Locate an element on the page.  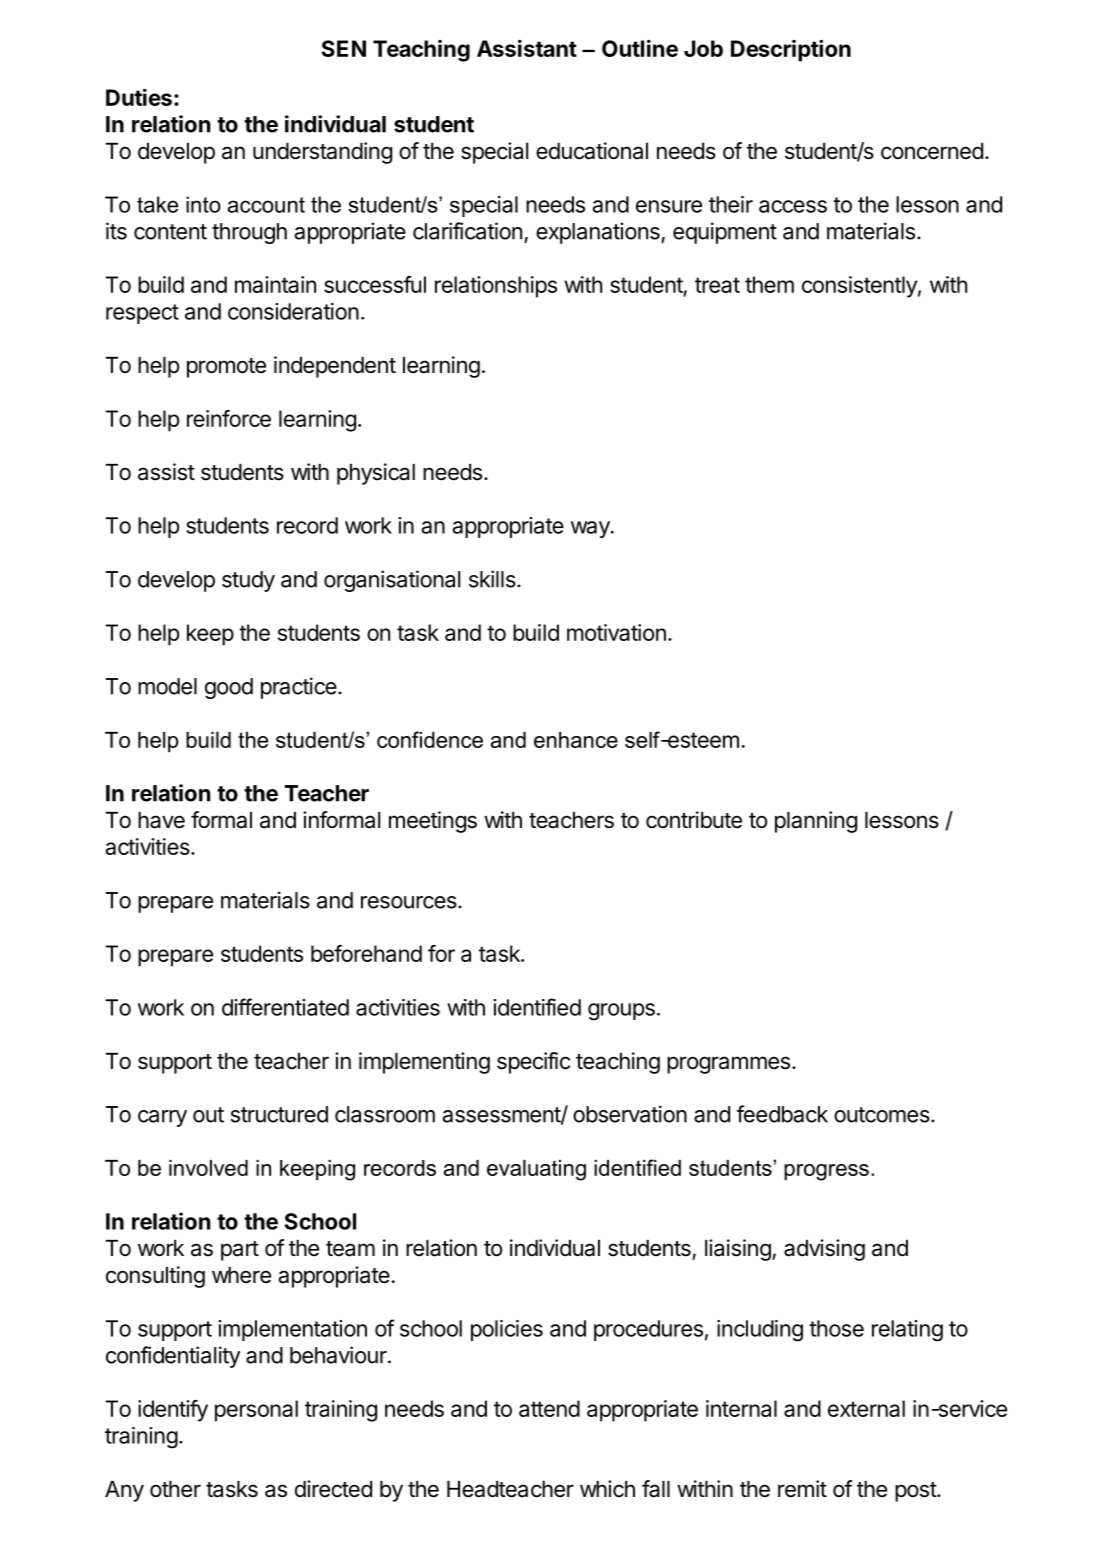
educational is located at coordinates (592, 151).
